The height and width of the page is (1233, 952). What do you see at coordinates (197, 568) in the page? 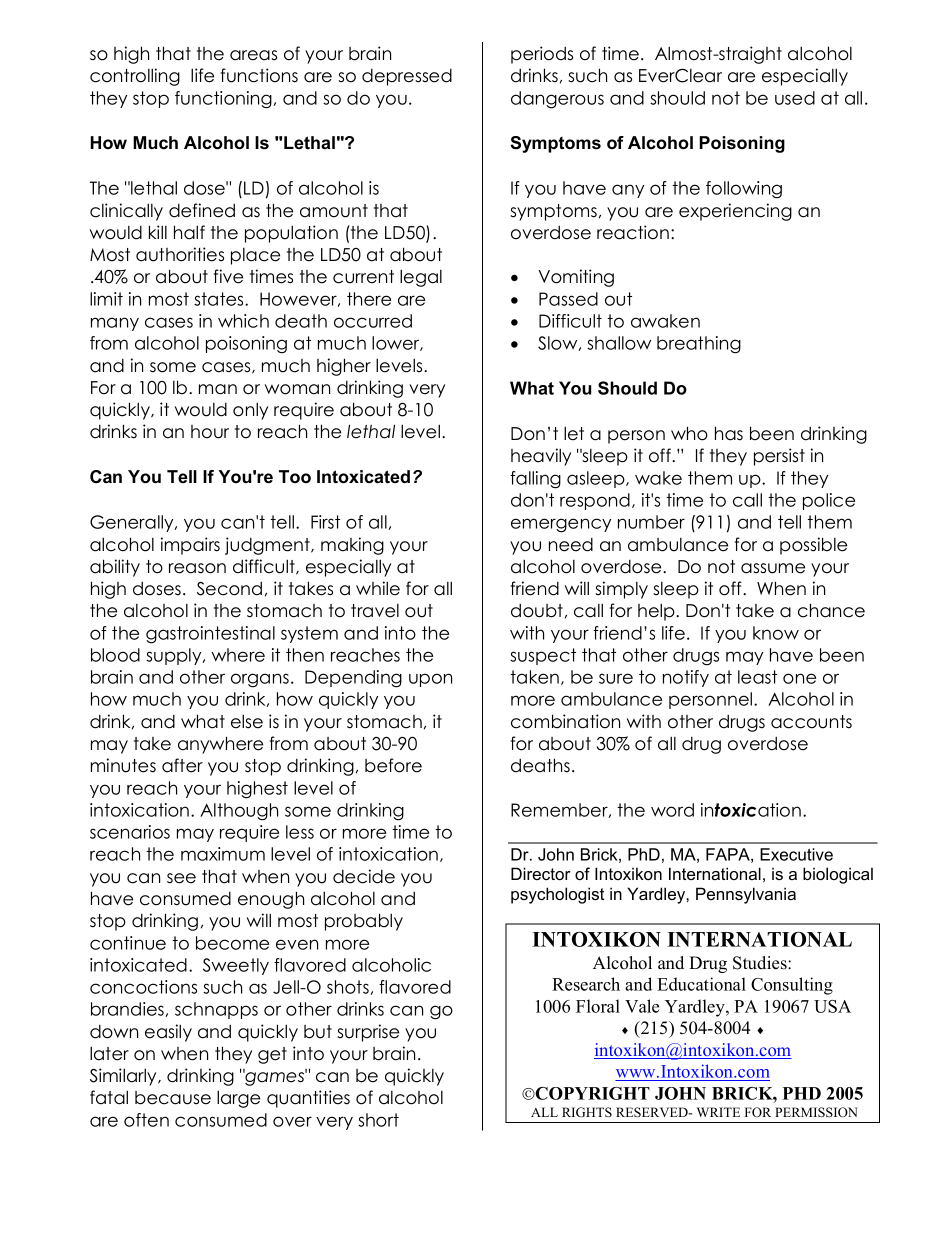
I see `reason` at bounding box center [197, 568].
